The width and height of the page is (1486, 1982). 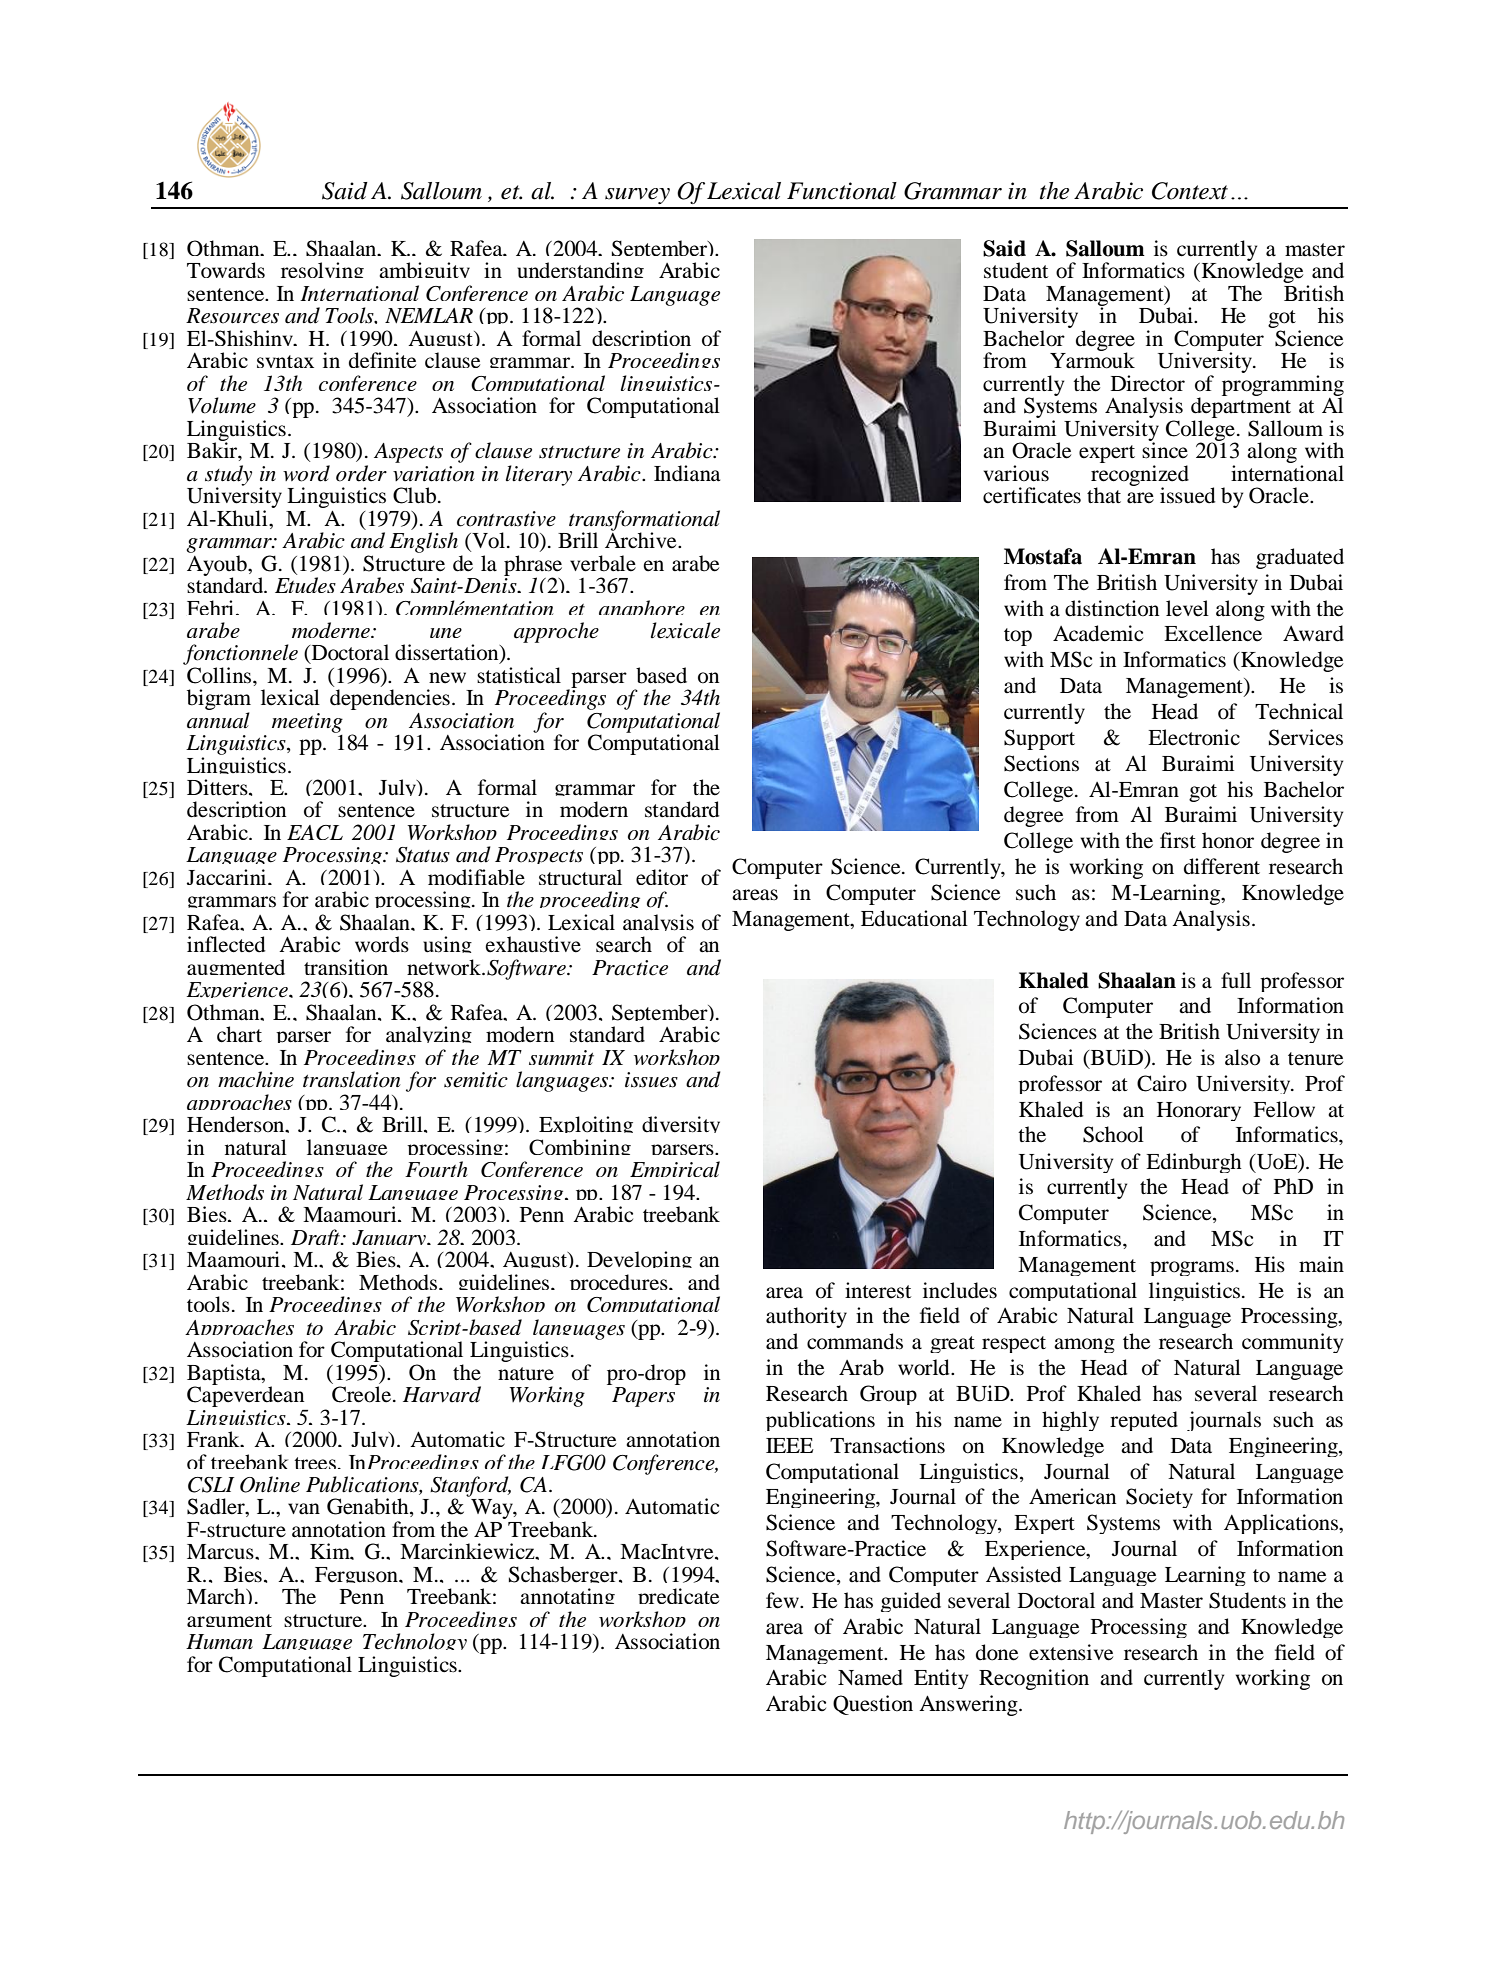 What do you see at coordinates (346, 967) in the page?
I see `transition` at bounding box center [346, 967].
